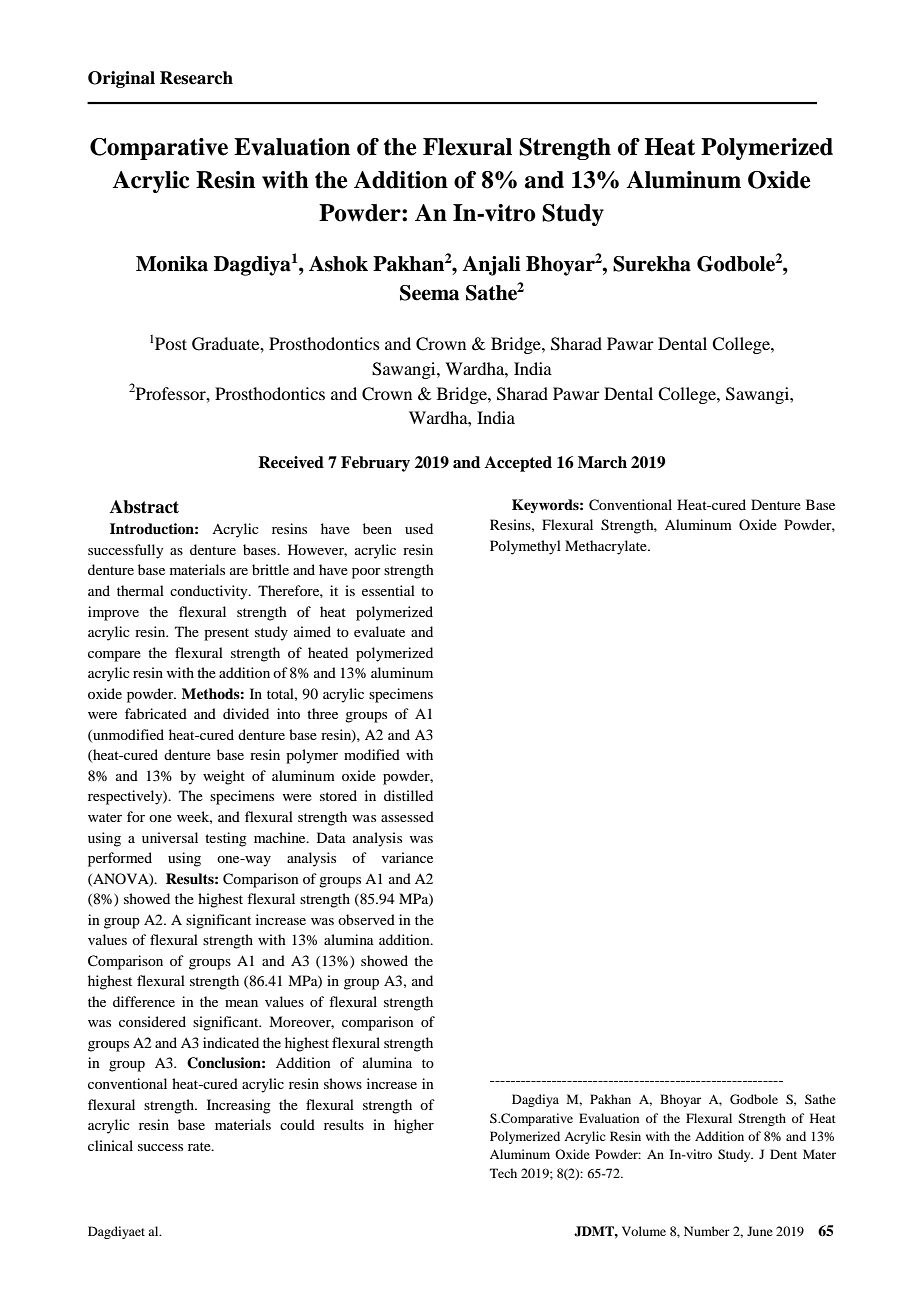 The image size is (924, 1308). What do you see at coordinates (196, 78) in the image?
I see `Research` at bounding box center [196, 78].
